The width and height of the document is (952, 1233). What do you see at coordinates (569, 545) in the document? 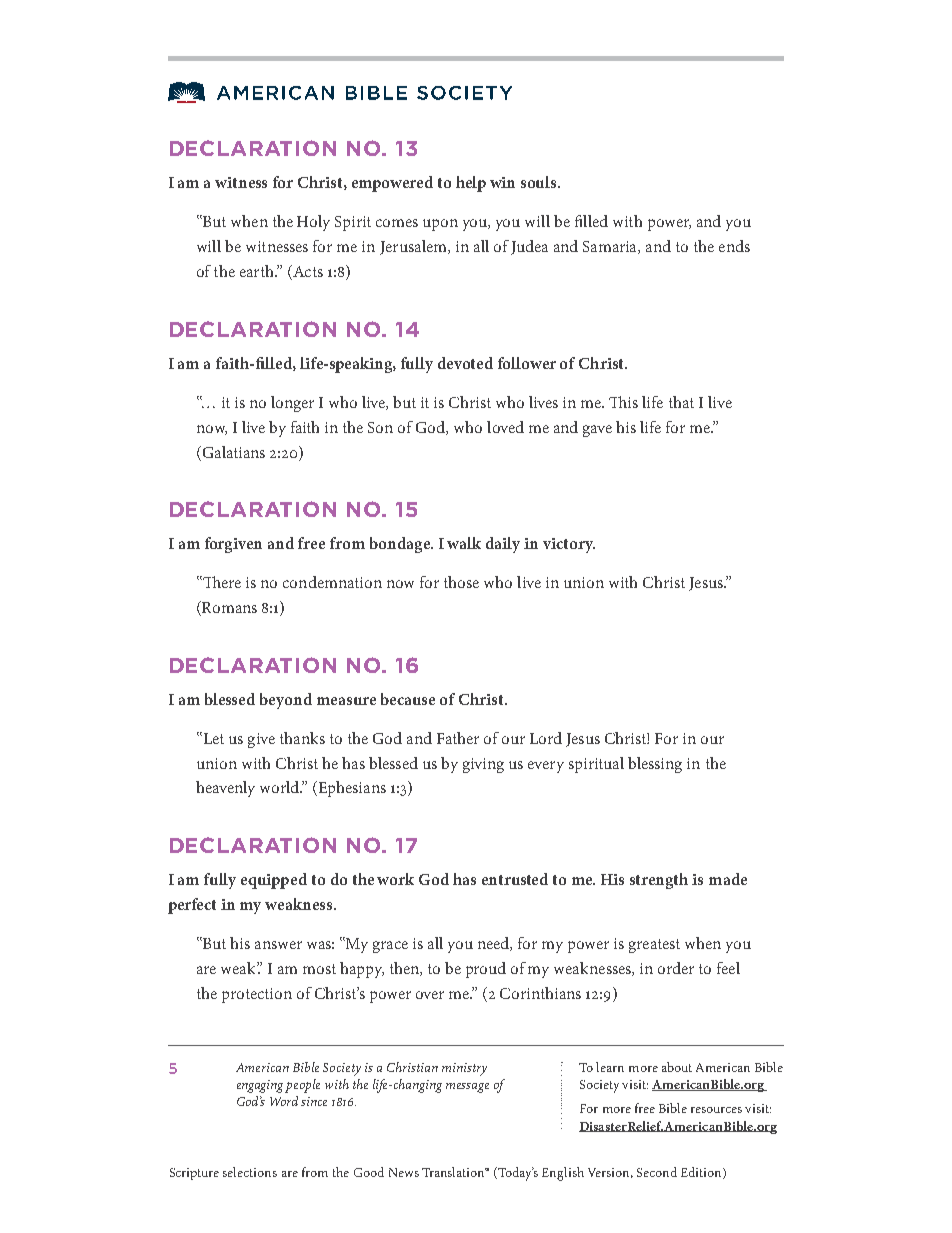
I see `victory` at bounding box center [569, 545].
